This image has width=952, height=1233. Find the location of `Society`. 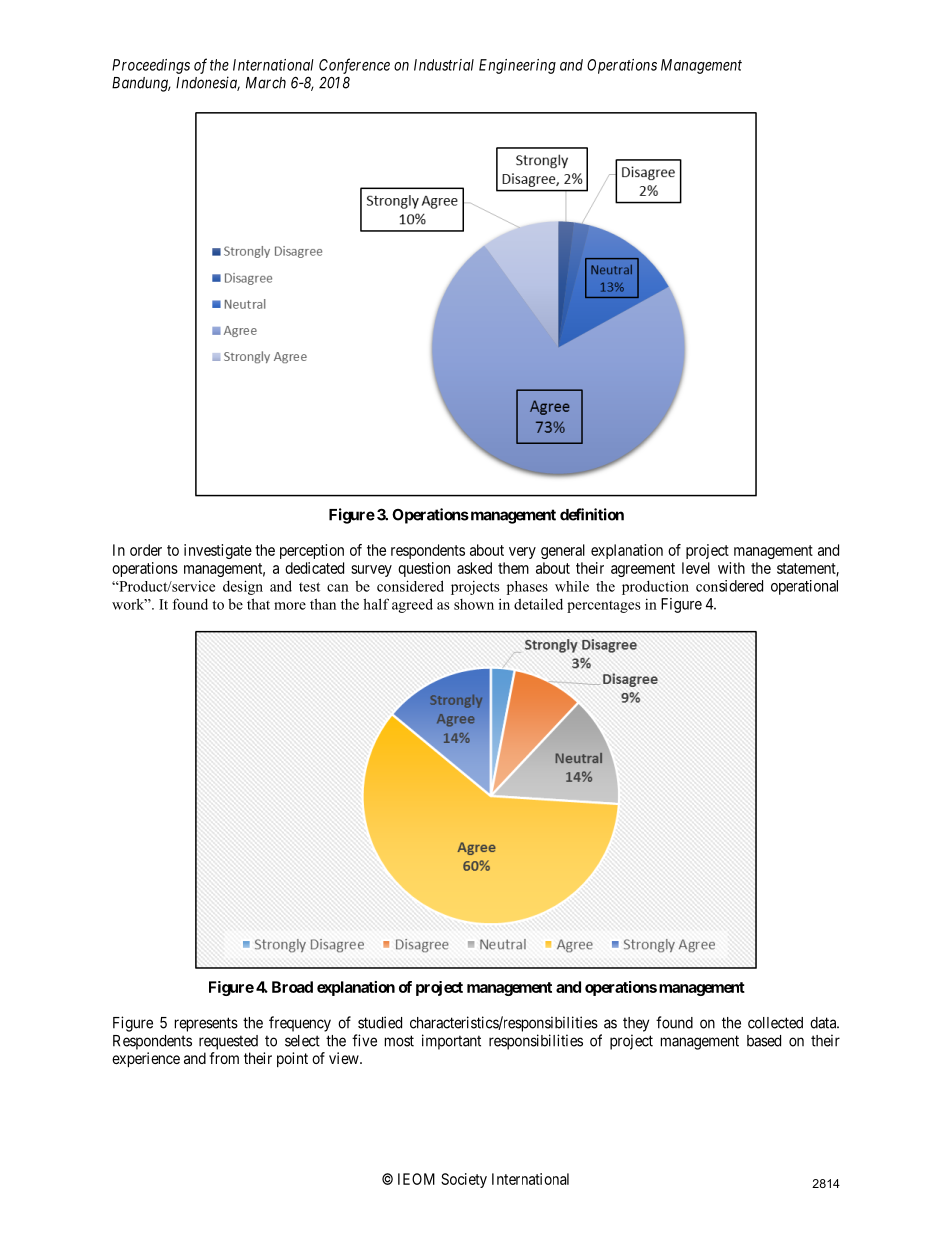

Society is located at coordinates (464, 1180).
